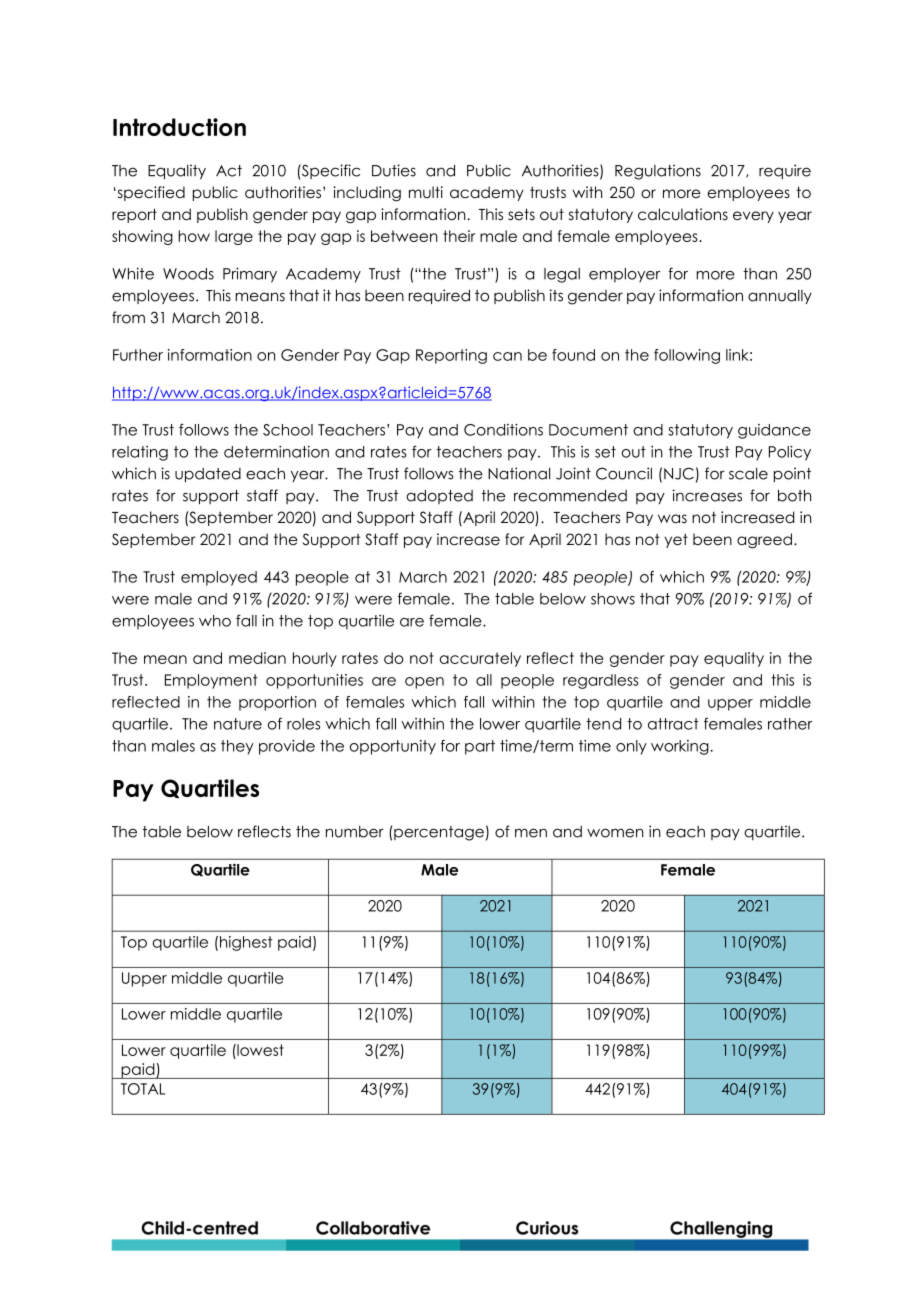 This image has height=1308, width=924. What do you see at coordinates (138, 355) in the image?
I see `Further` at bounding box center [138, 355].
